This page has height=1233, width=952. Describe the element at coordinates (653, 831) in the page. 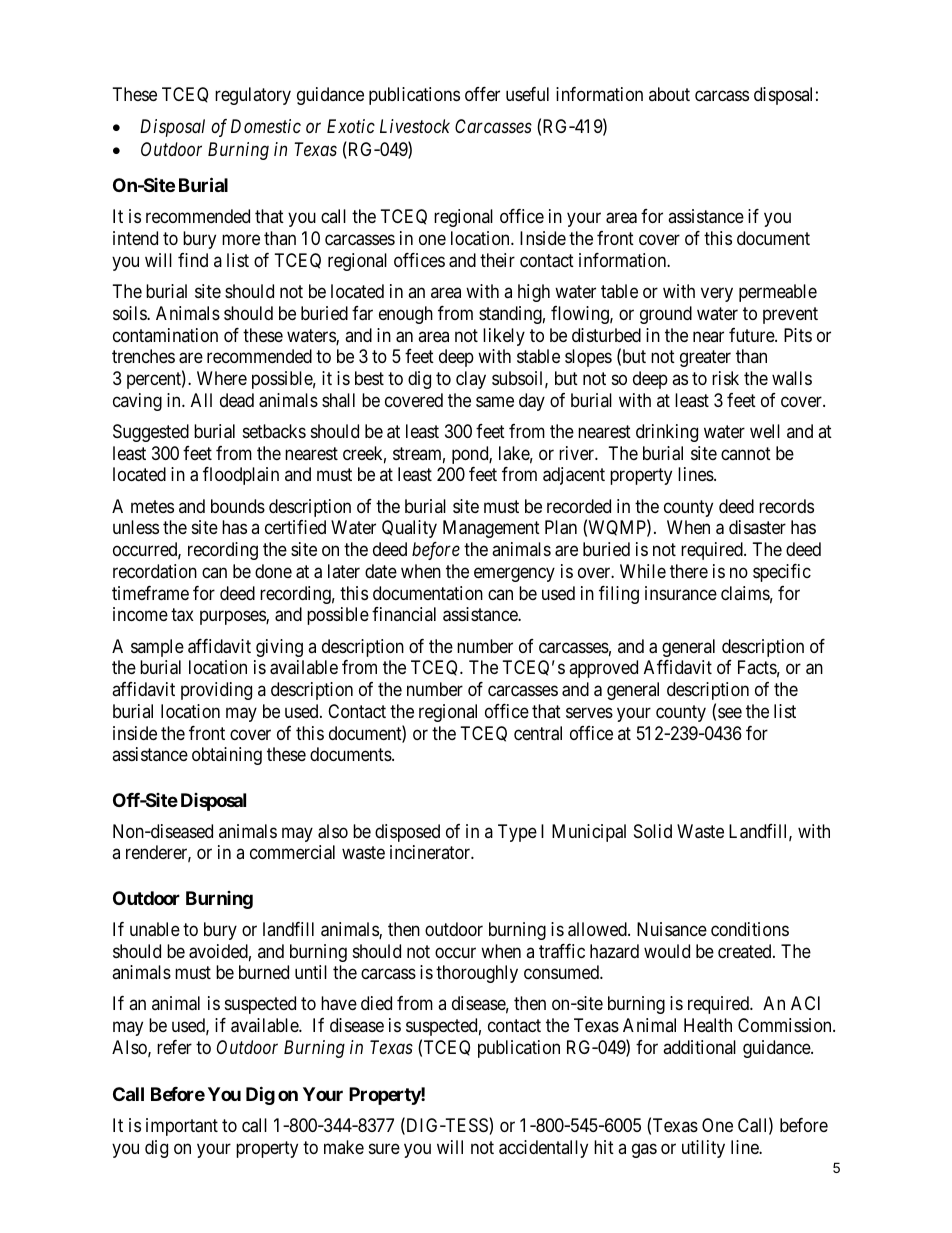

I see `Solid` at that location.
